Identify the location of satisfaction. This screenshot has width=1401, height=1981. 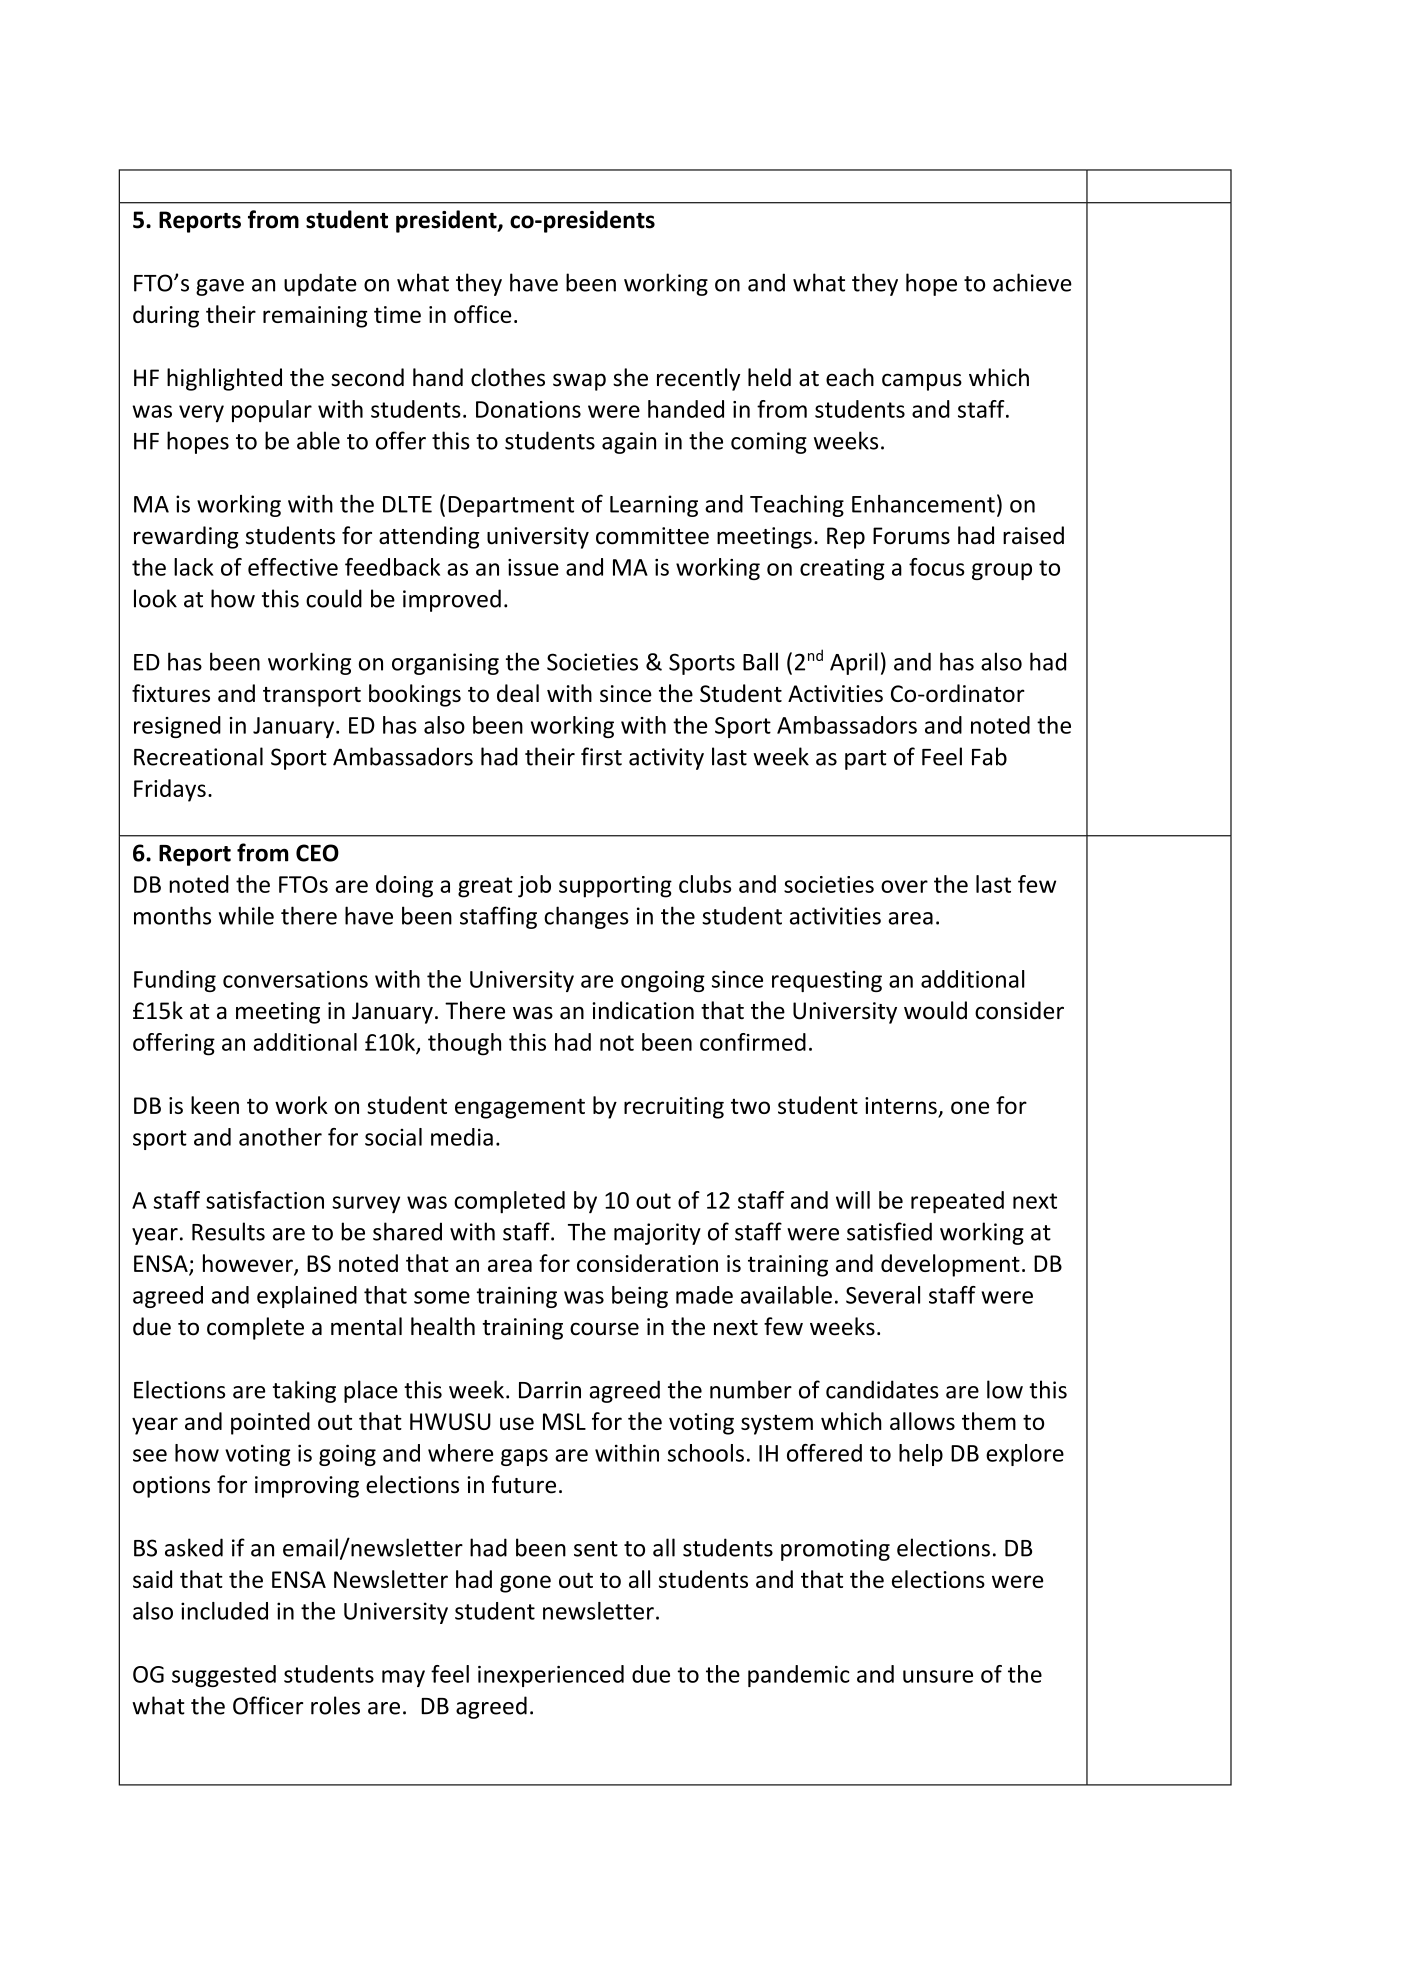
(265, 1200).
